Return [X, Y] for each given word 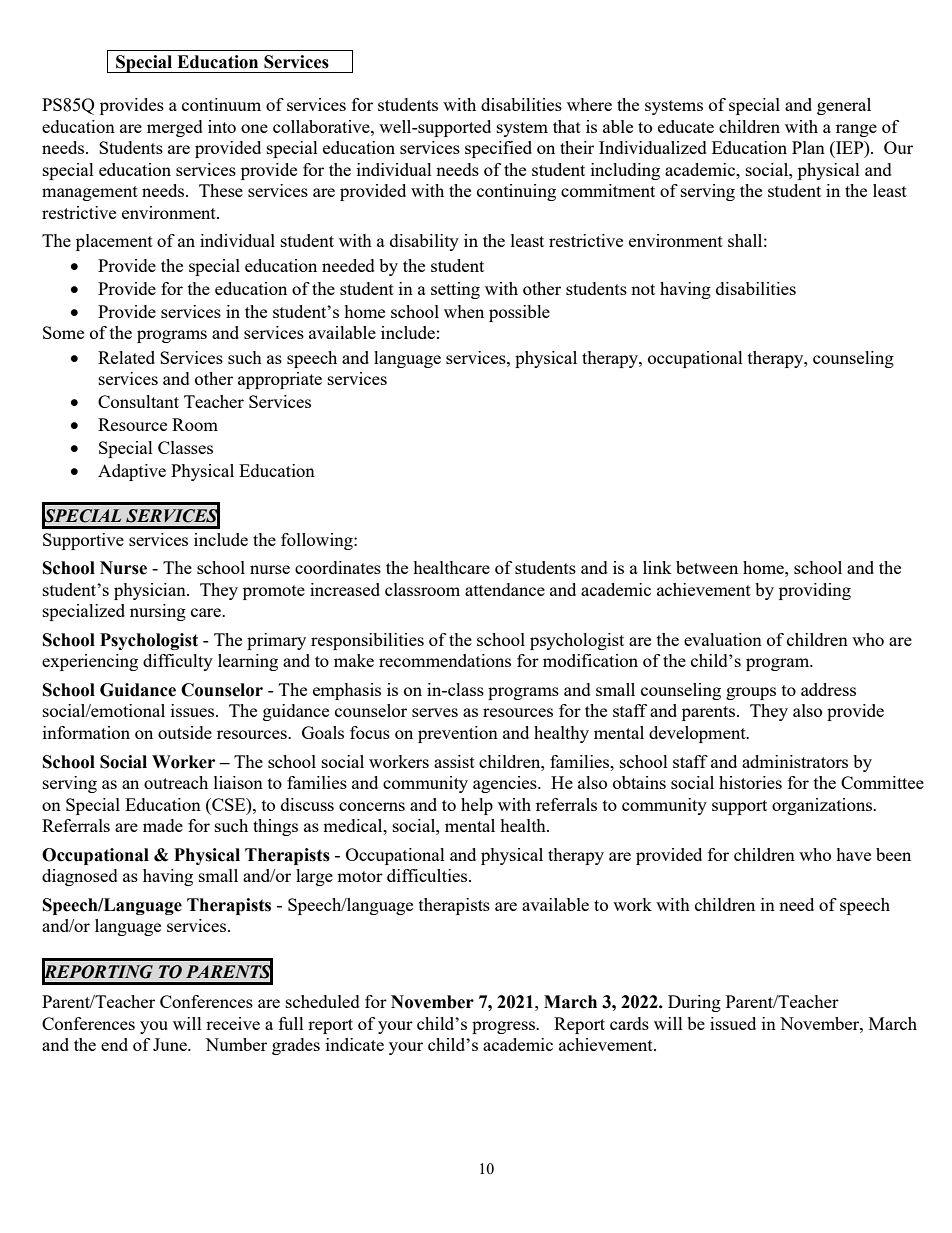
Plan [808, 147]
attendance [505, 589]
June [171, 1044]
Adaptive [132, 472]
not [643, 289]
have [853, 854]
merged [175, 128]
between [707, 567]
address [828, 689]
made [163, 825]
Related [126, 357]
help [477, 806]
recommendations [445, 660]
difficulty [178, 662]
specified [498, 149]
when [464, 311]
